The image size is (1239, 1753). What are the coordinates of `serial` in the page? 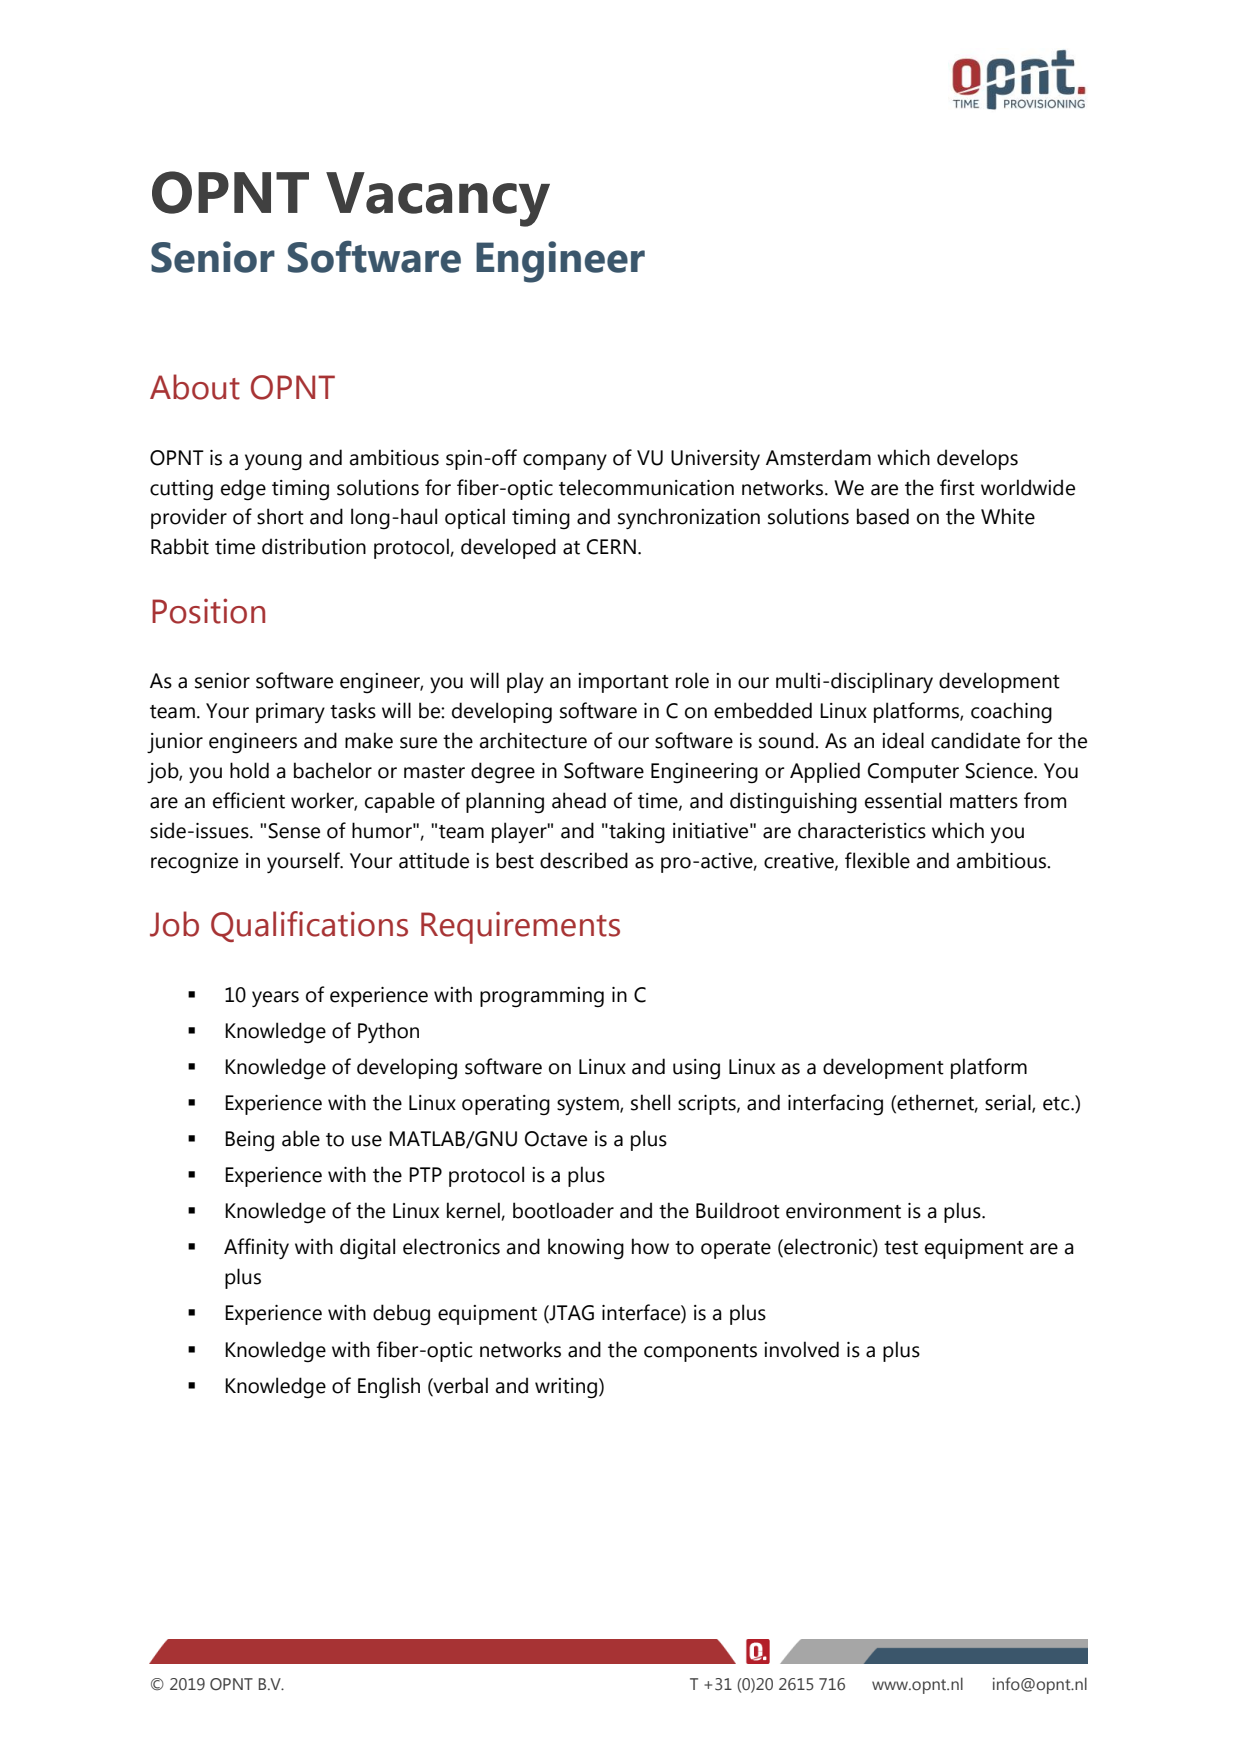 It's located at (1009, 1103).
